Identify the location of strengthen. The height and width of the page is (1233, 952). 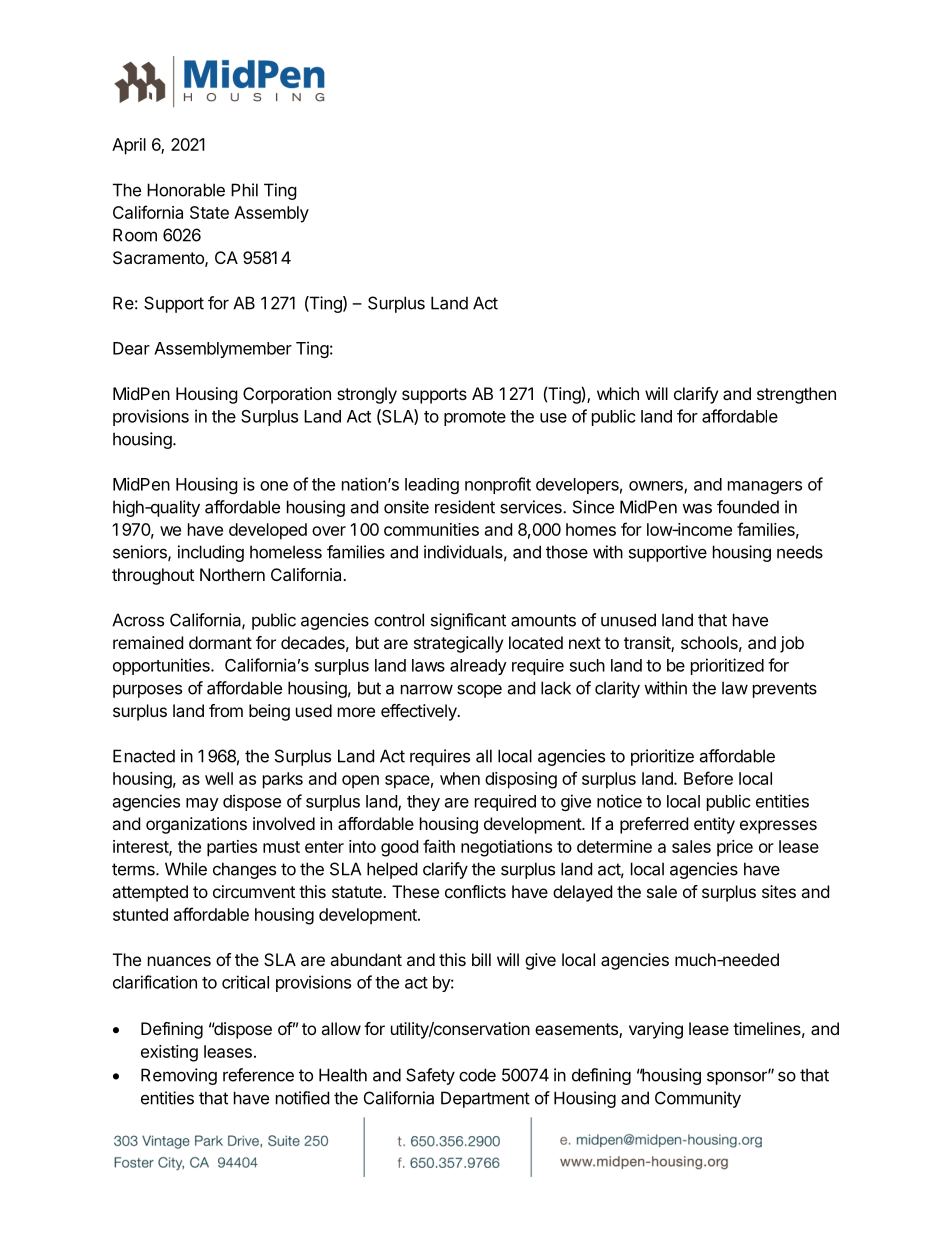
(796, 395).
